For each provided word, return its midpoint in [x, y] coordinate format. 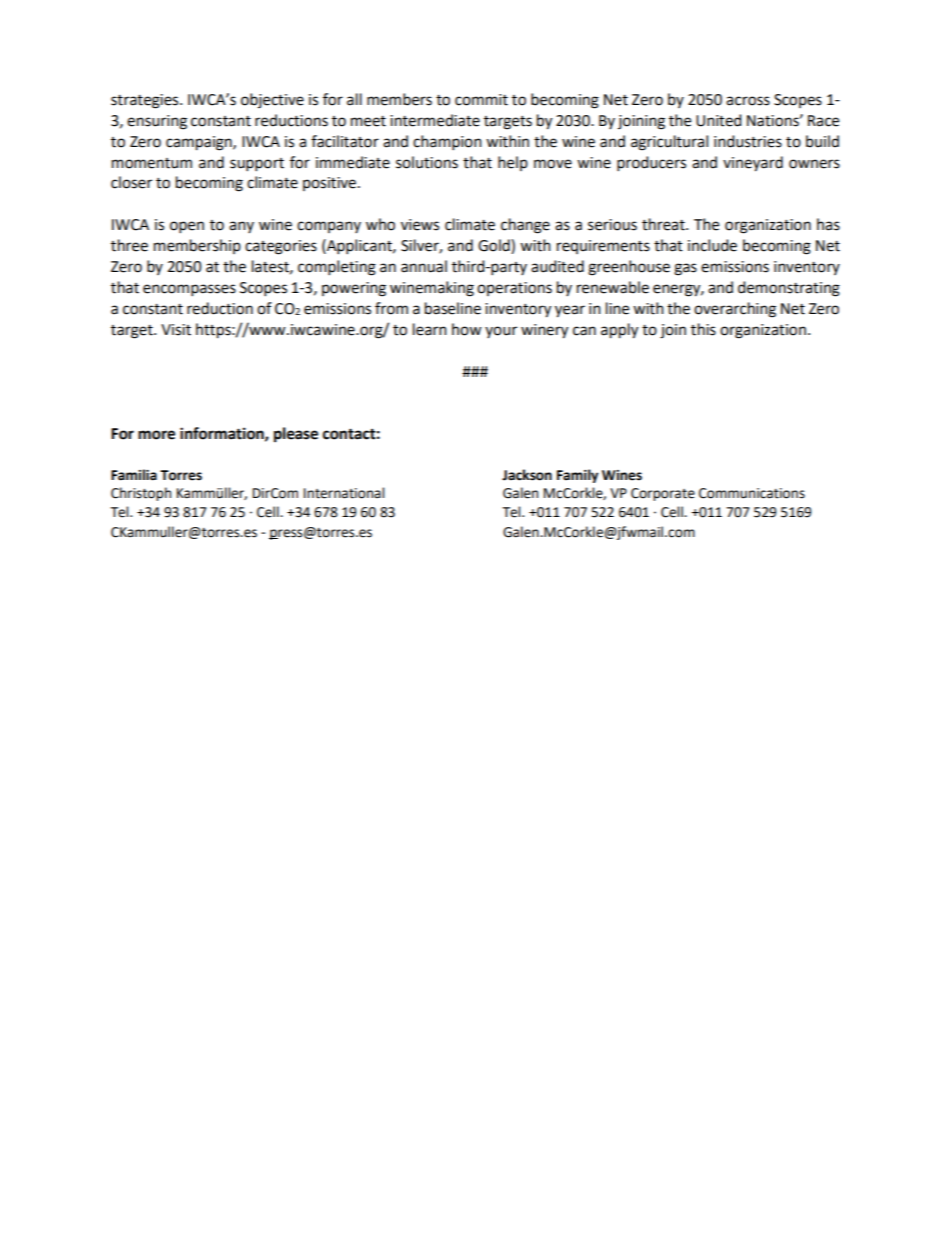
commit [481, 100]
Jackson [527, 475]
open [187, 227]
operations [514, 289]
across [748, 101]
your [501, 332]
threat [664, 224]
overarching [735, 310]
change [525, 226]
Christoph [141, 494]
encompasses [189, 290]
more [156, 435]
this [703, 329]
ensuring [157, 122]
